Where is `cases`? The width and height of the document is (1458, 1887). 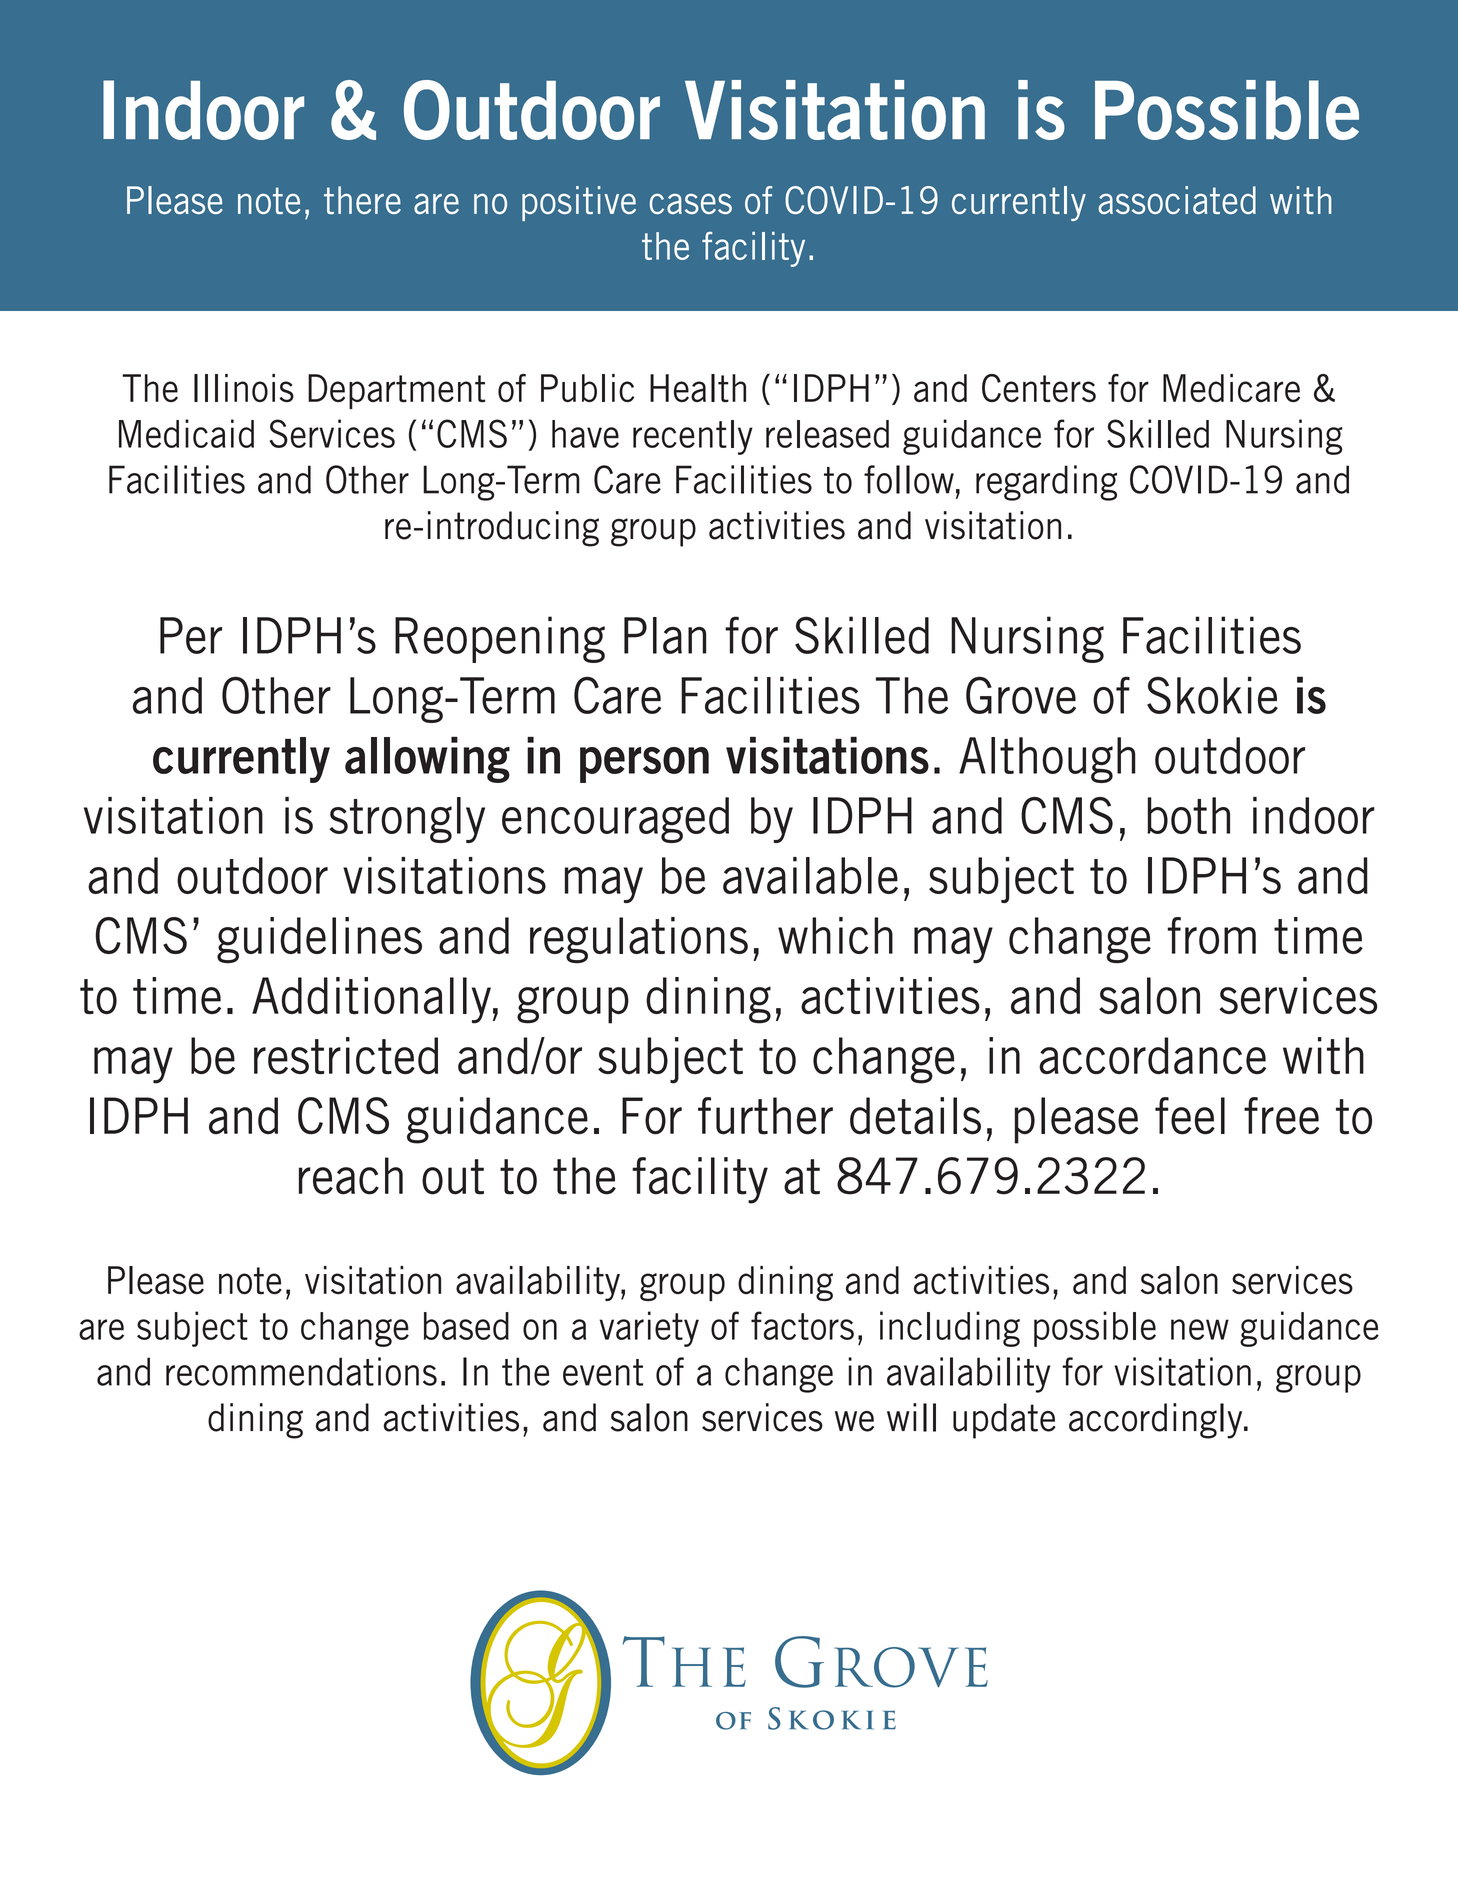
cases is located at coordinates (690, 203).
